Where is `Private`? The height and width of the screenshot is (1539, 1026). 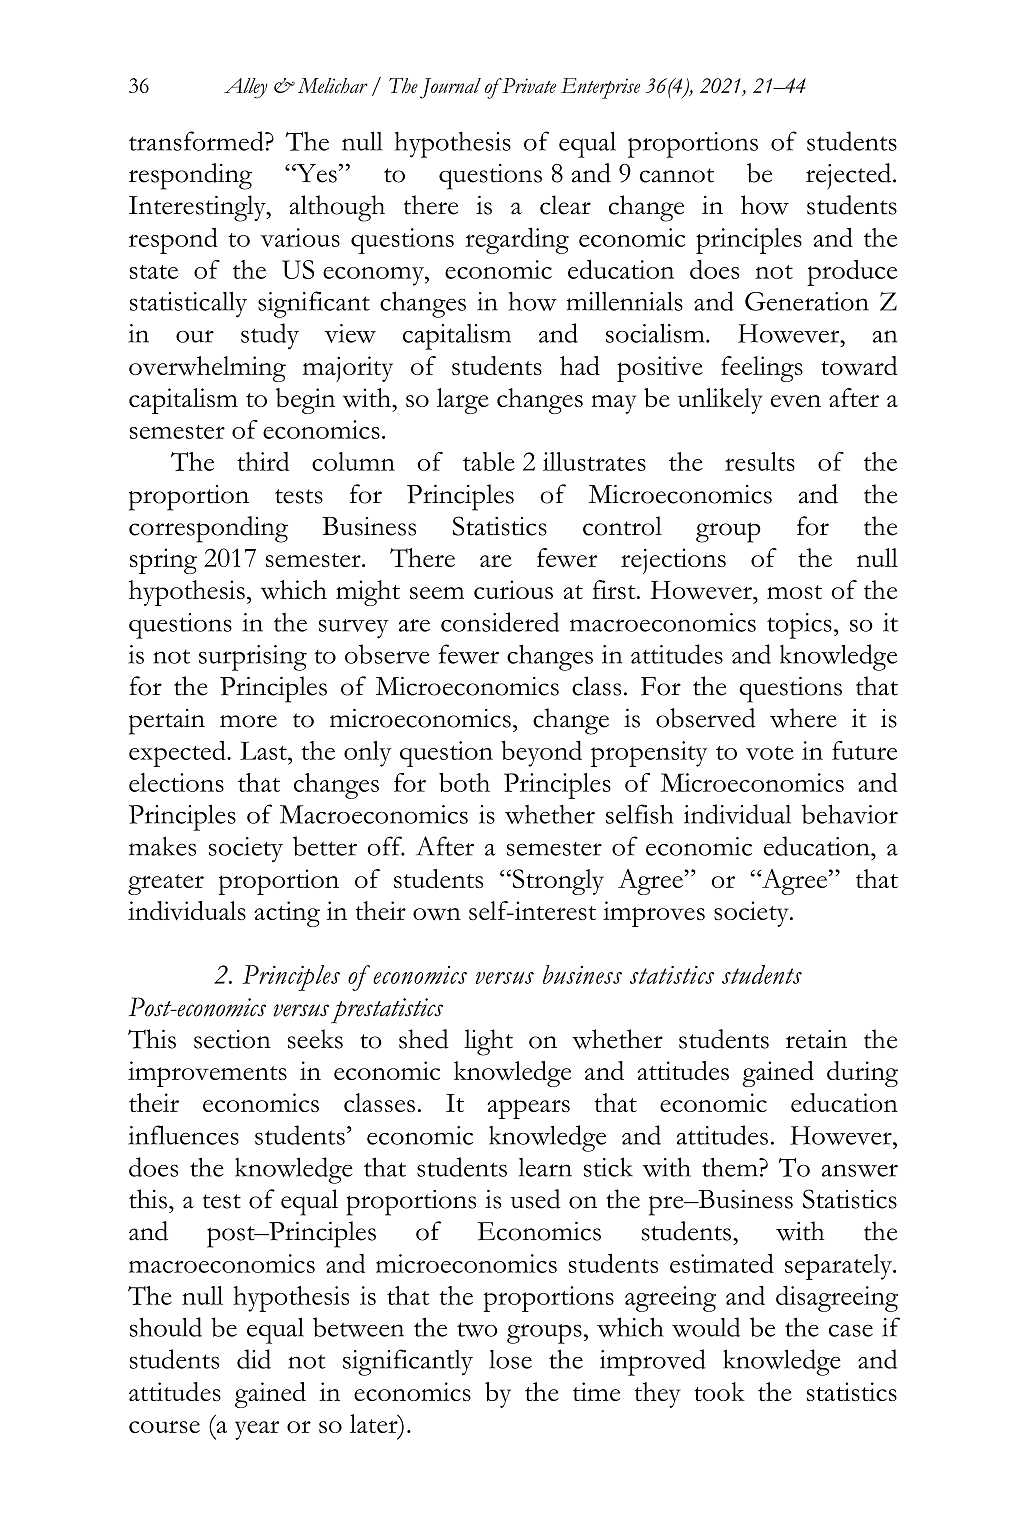
Private is located at coordinates (528, 85).
